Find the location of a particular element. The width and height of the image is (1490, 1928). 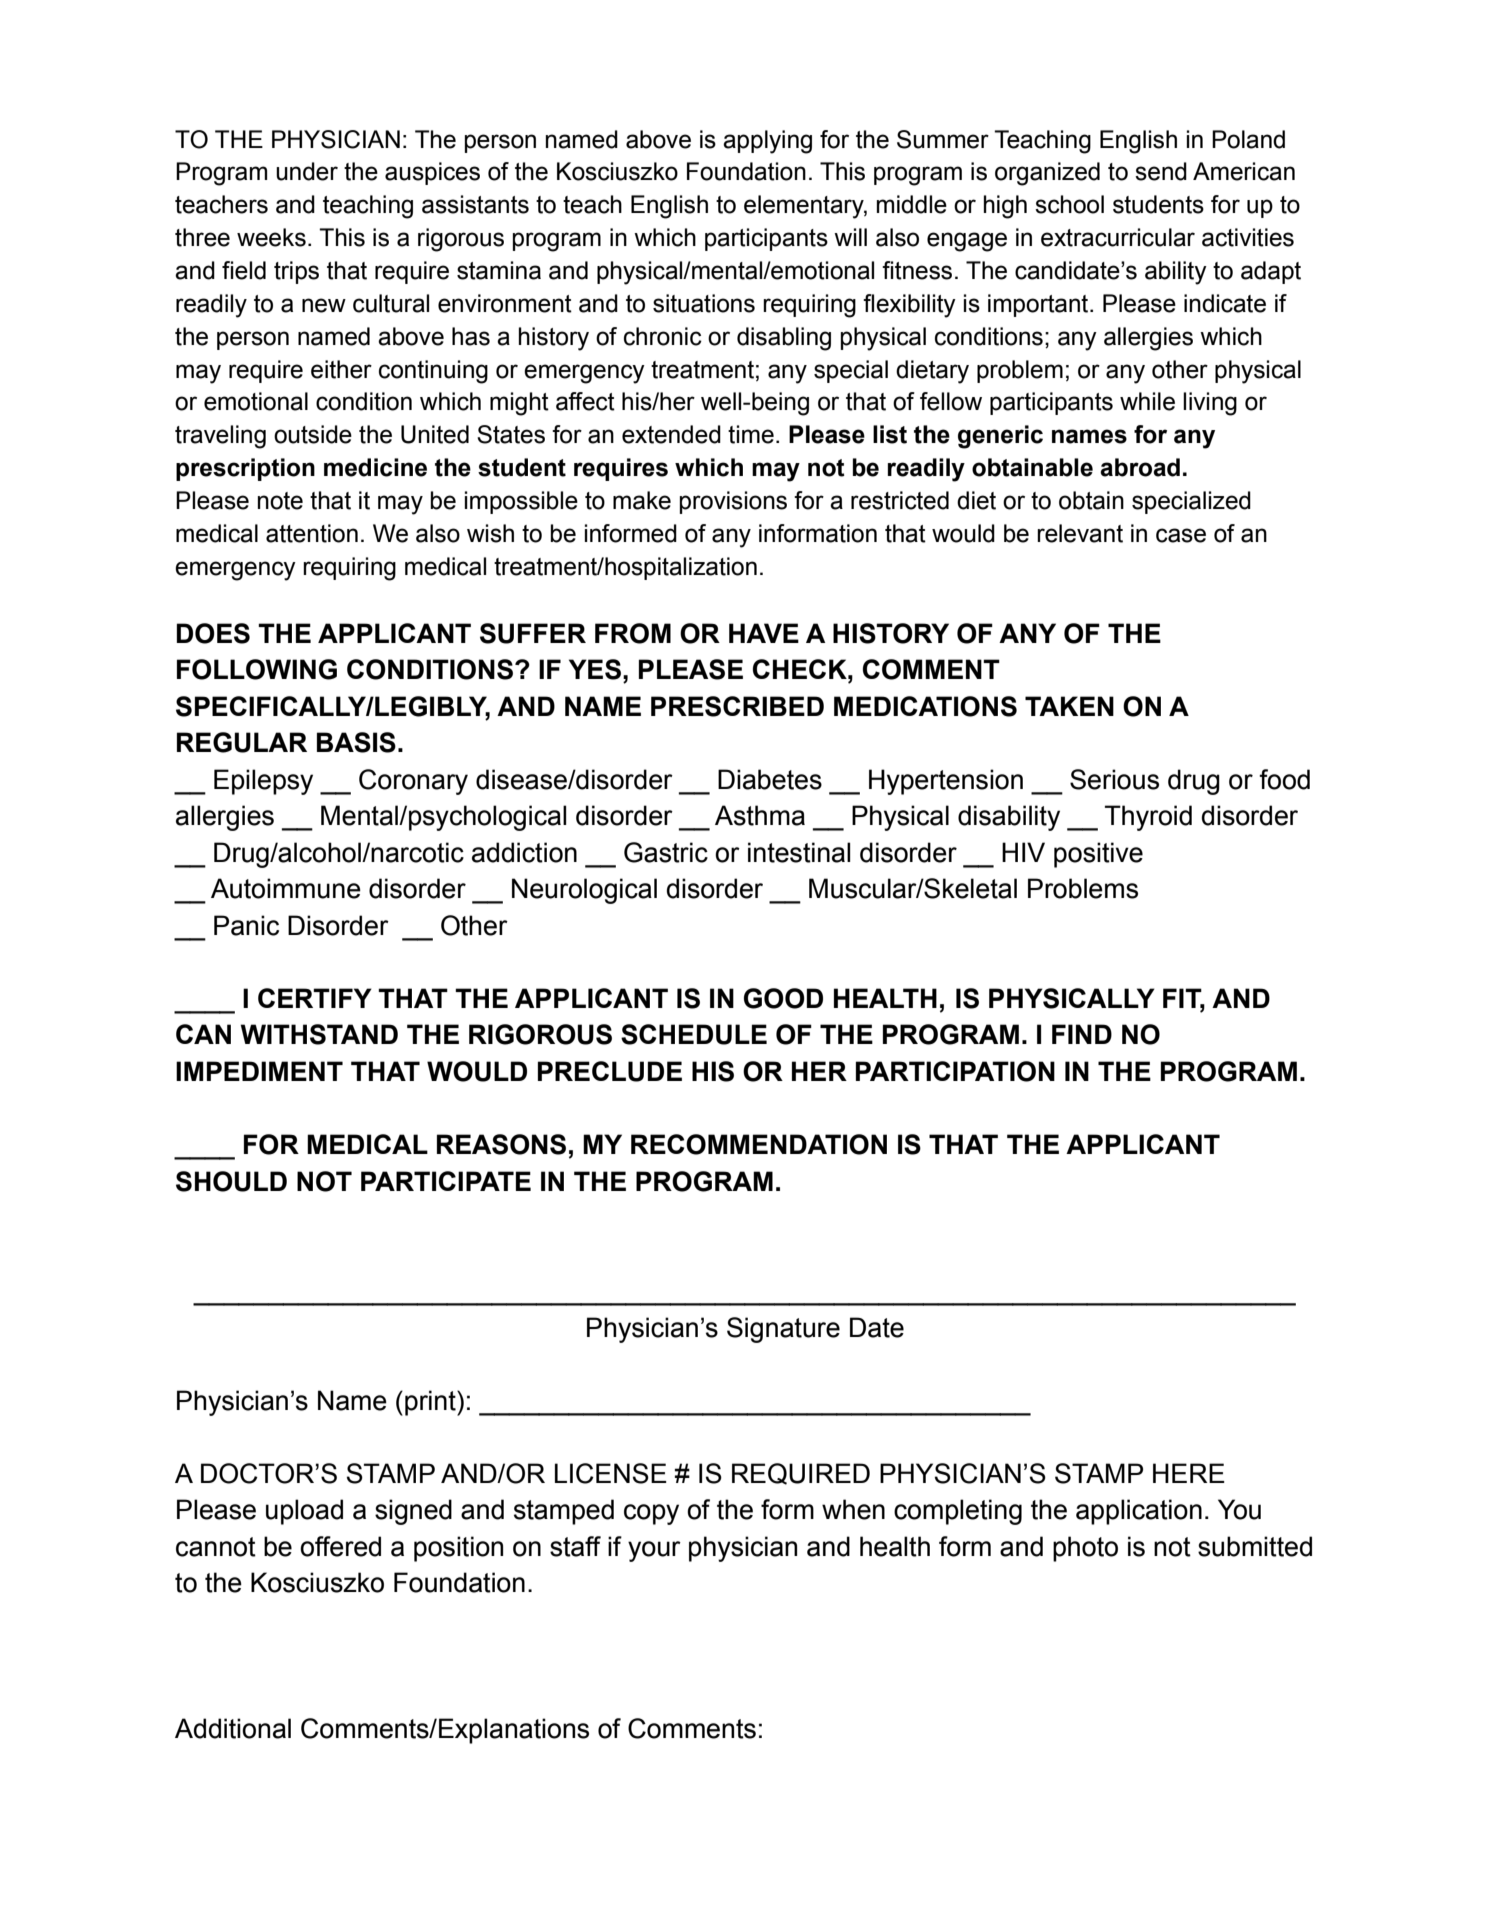

positive is located at coordinates (1098, 855).
